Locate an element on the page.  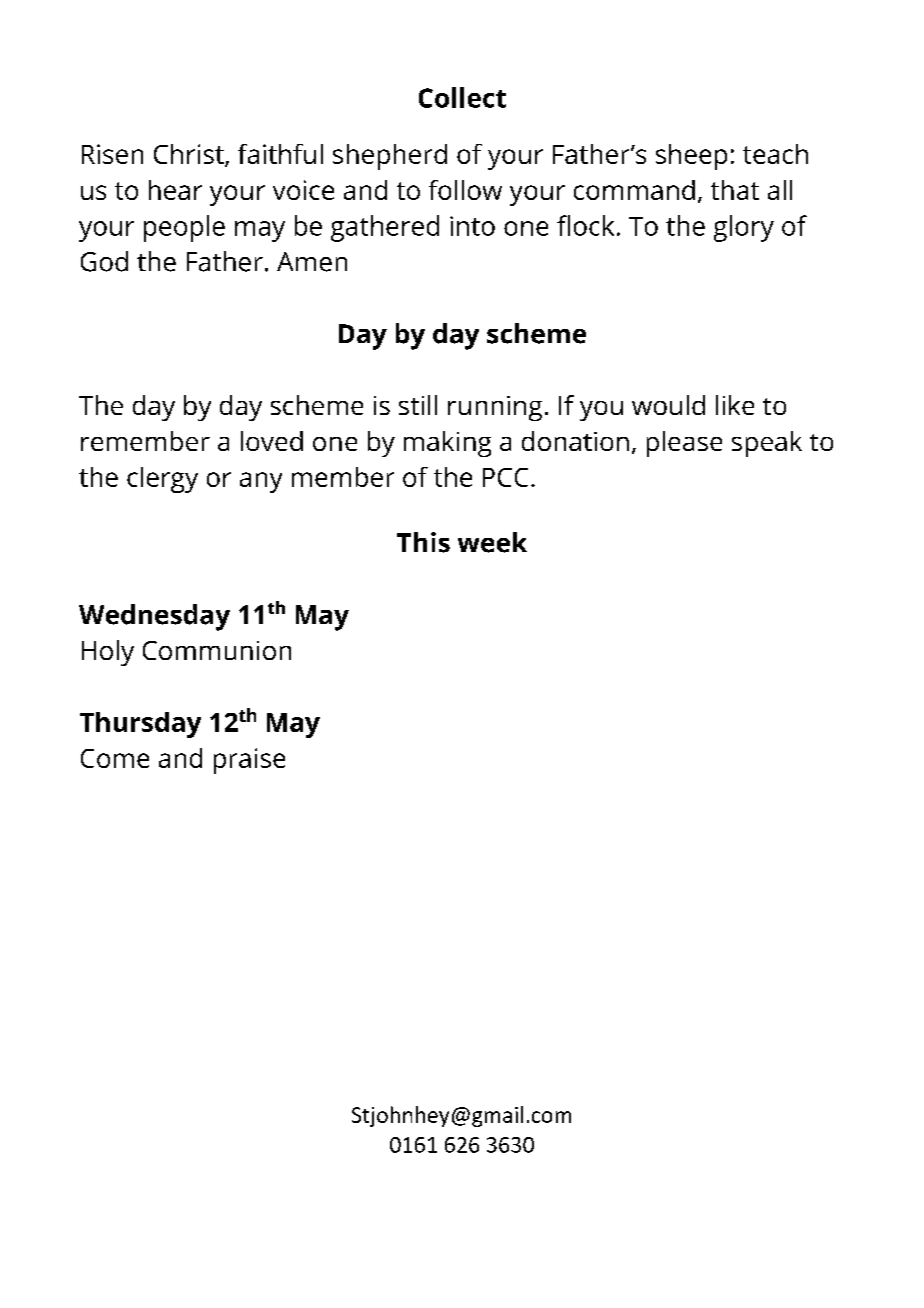
making is located at coordinates (447, 444).
